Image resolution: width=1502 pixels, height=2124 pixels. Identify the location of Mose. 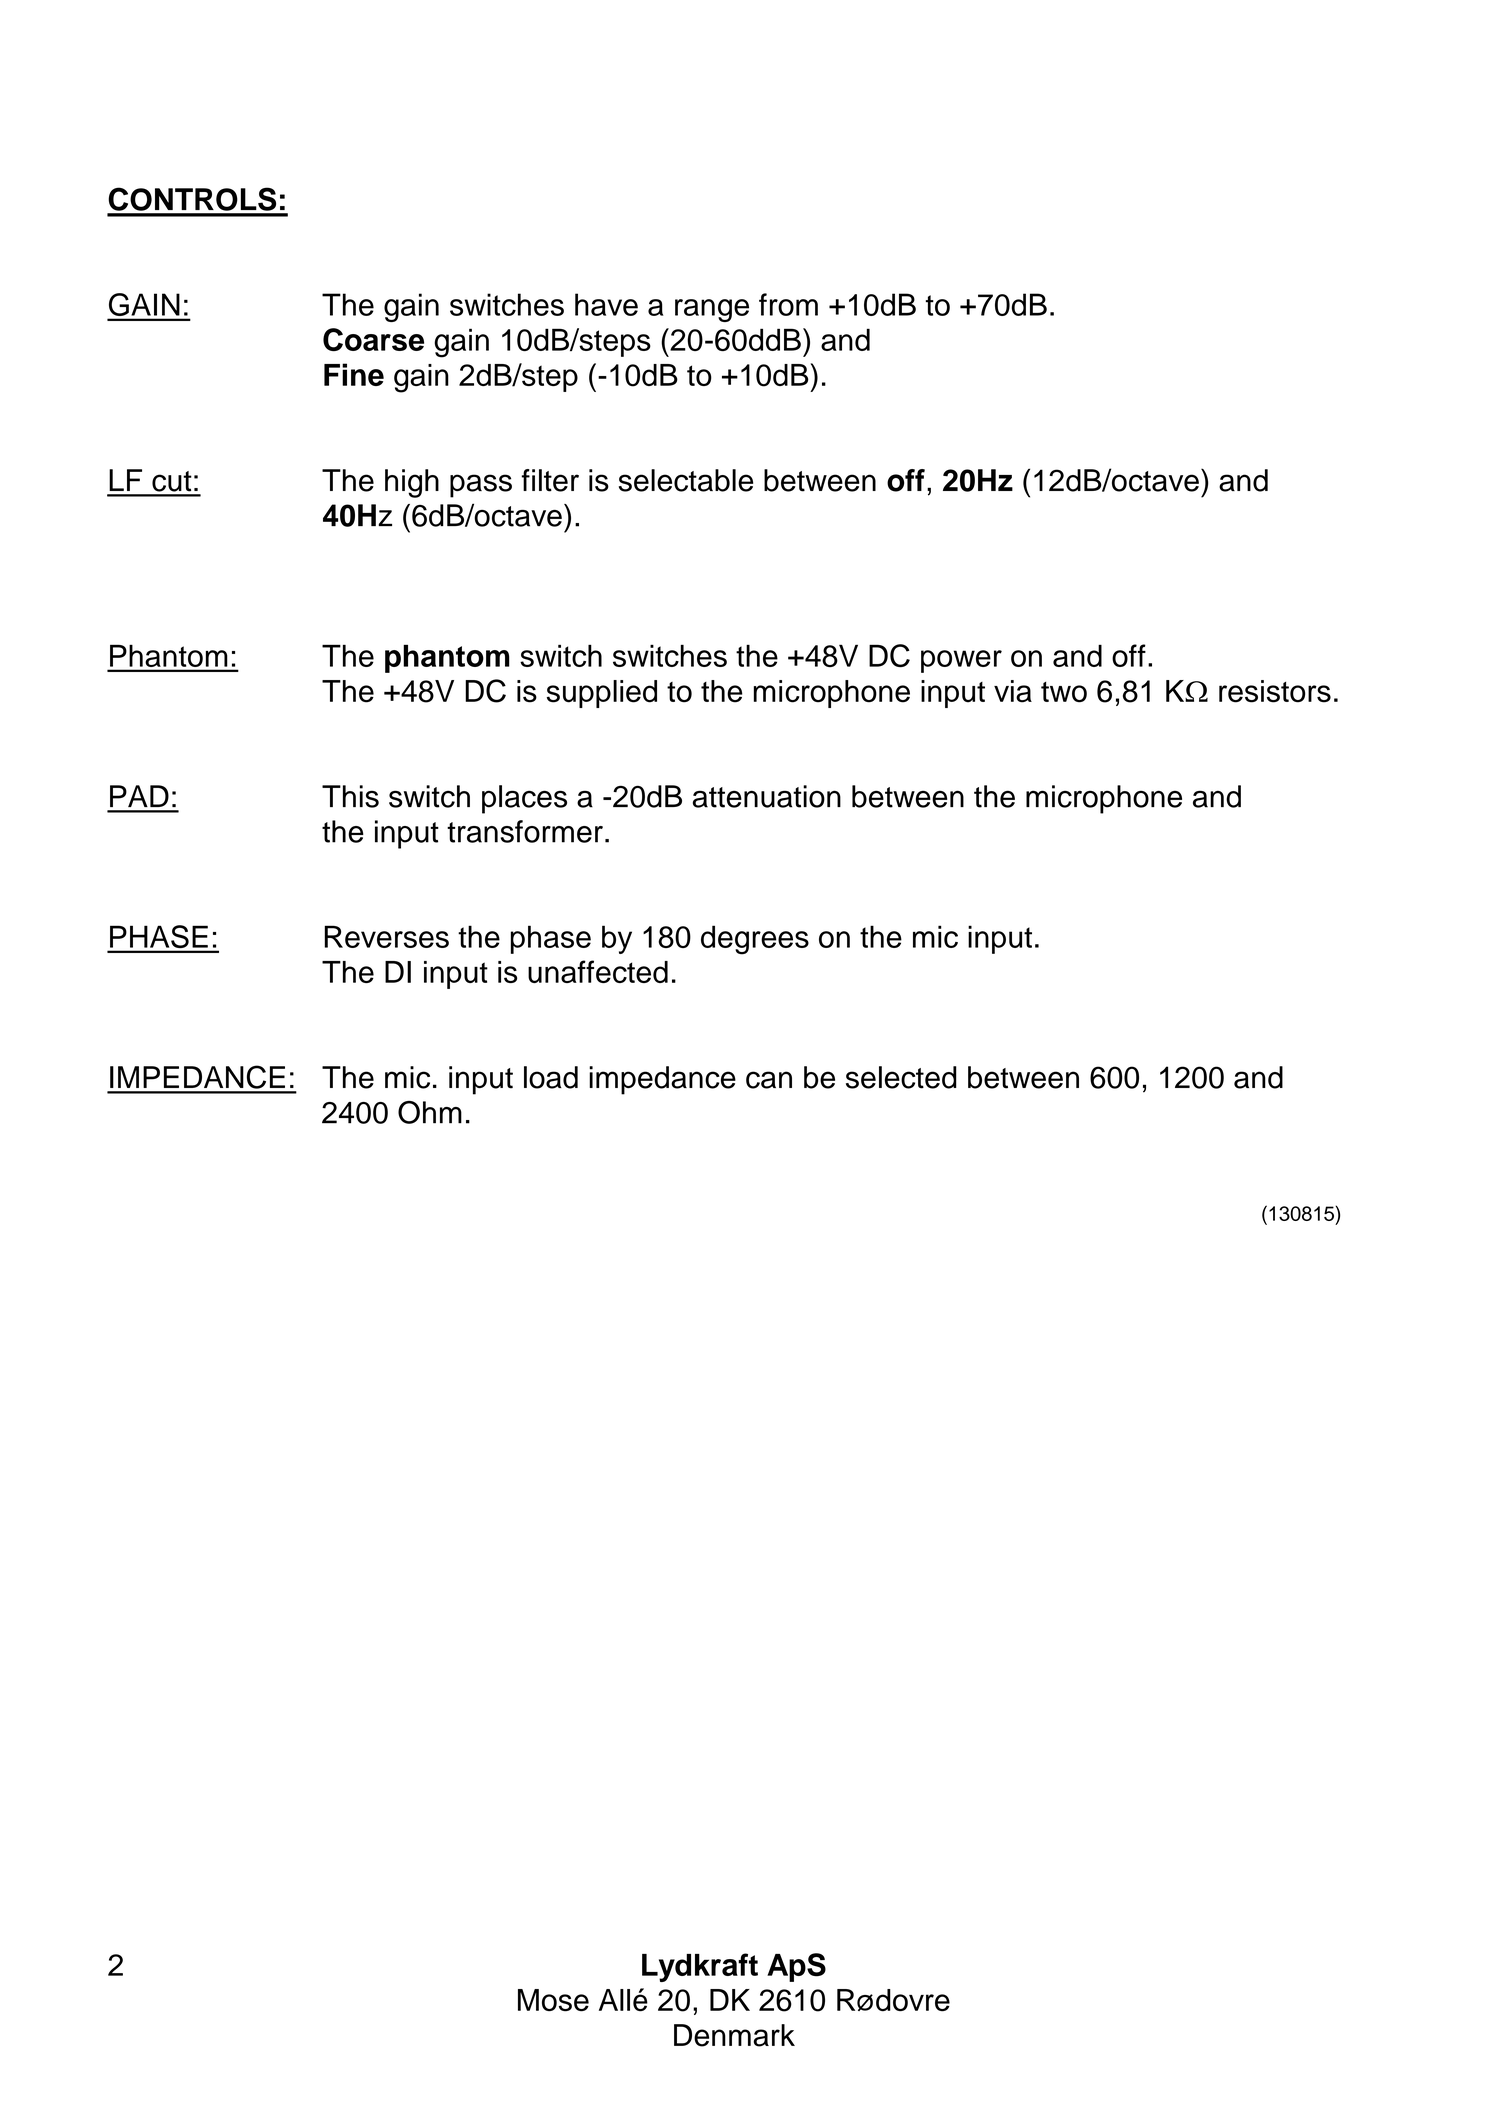
(553, 2000).
